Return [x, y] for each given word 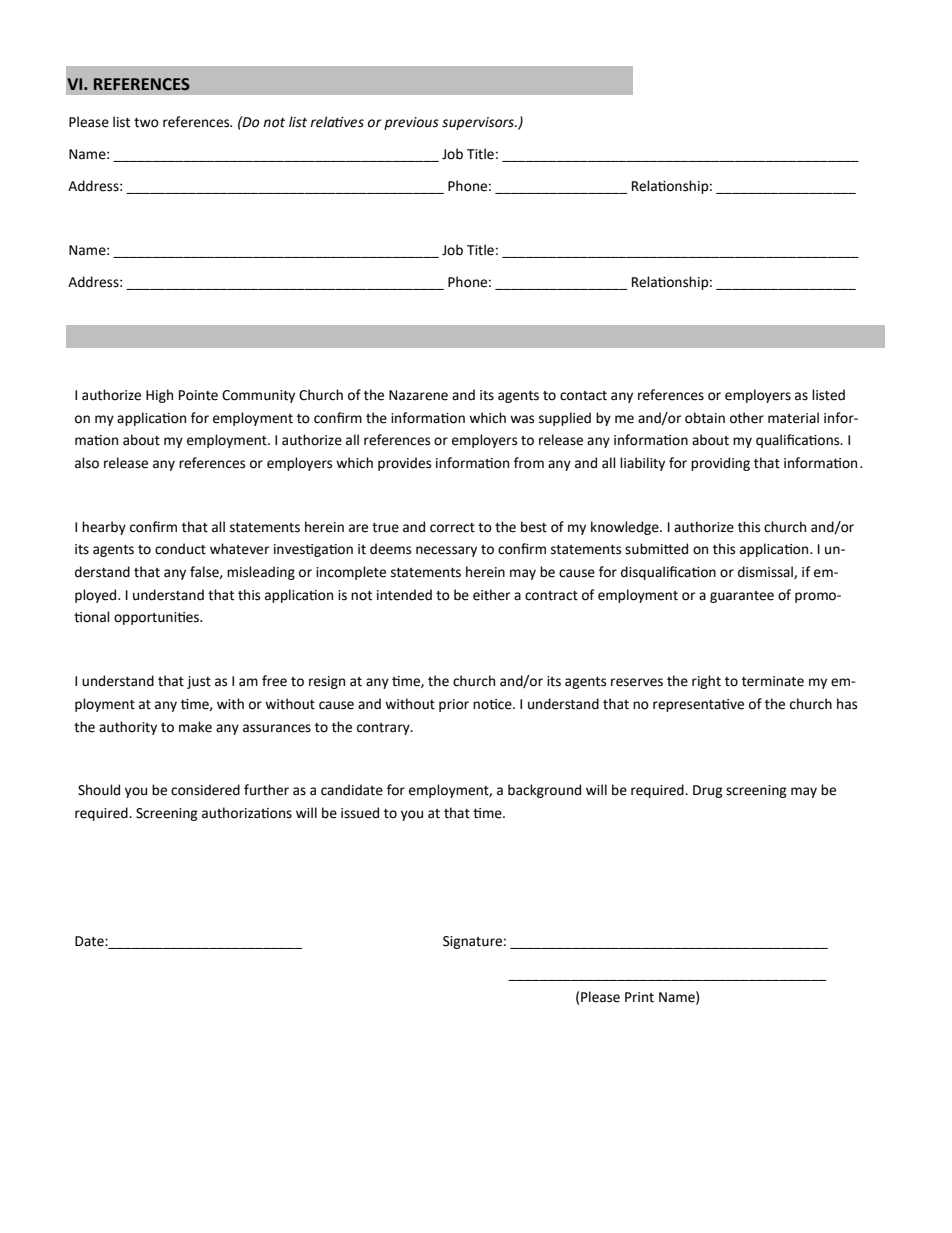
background [544, 791]
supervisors [479, 123]
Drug [708, 791]
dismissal [766, 572]
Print [639, 997]
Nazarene [418, 395]
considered [205, 790]
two [146, 123]
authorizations [247, 813]
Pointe [198, 395]
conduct [180, 549]
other [747, 418]
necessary [446, 551]
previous [411, 123]
